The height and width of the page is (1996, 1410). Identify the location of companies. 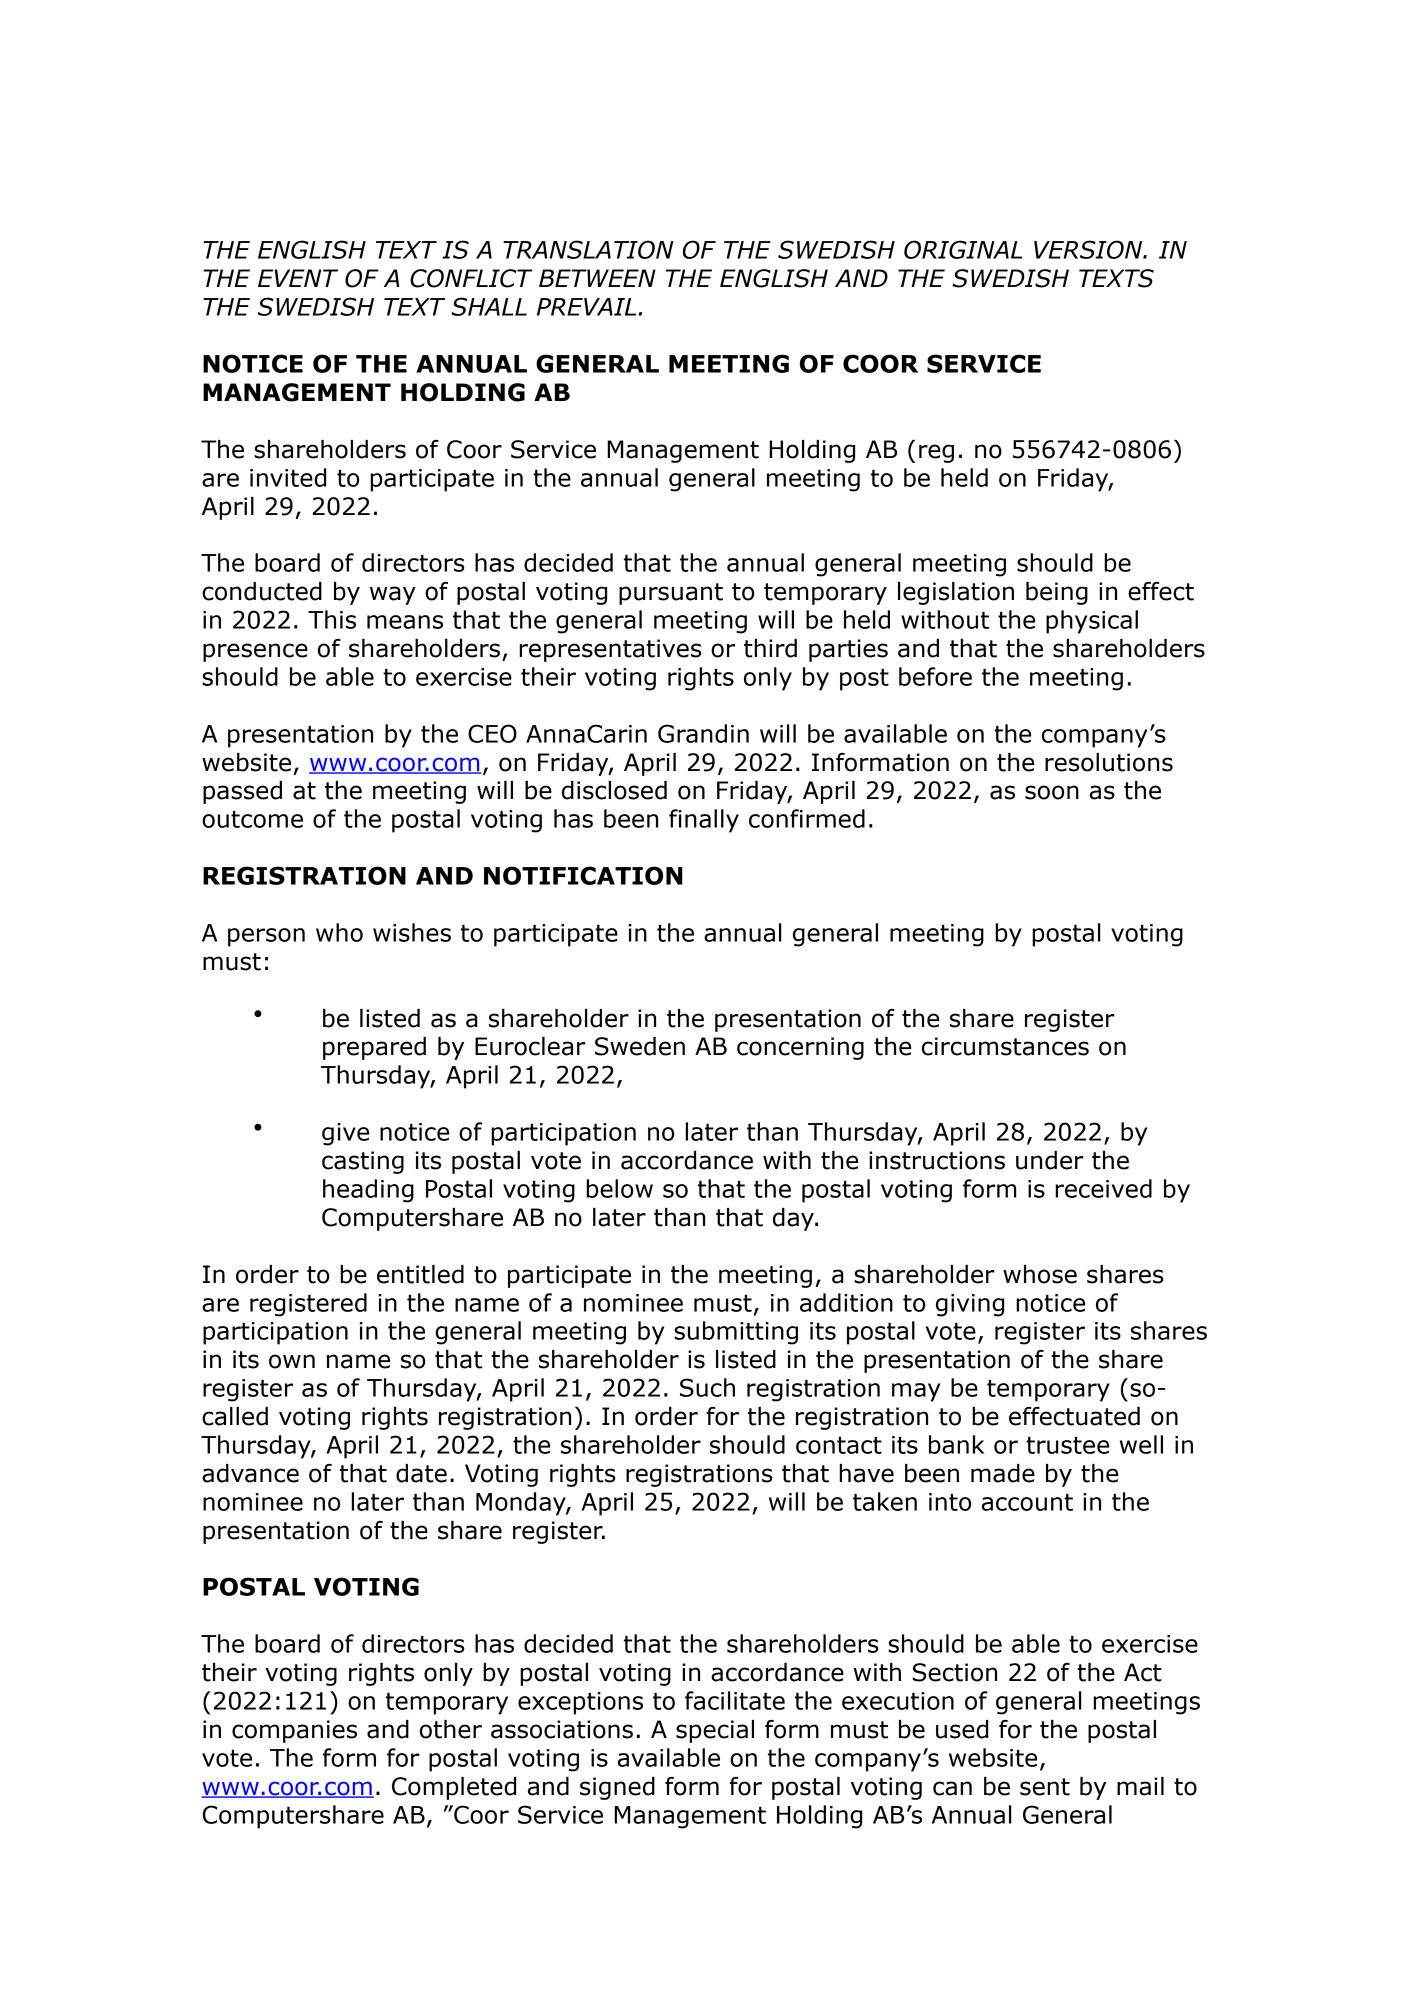
(294, 1731).
